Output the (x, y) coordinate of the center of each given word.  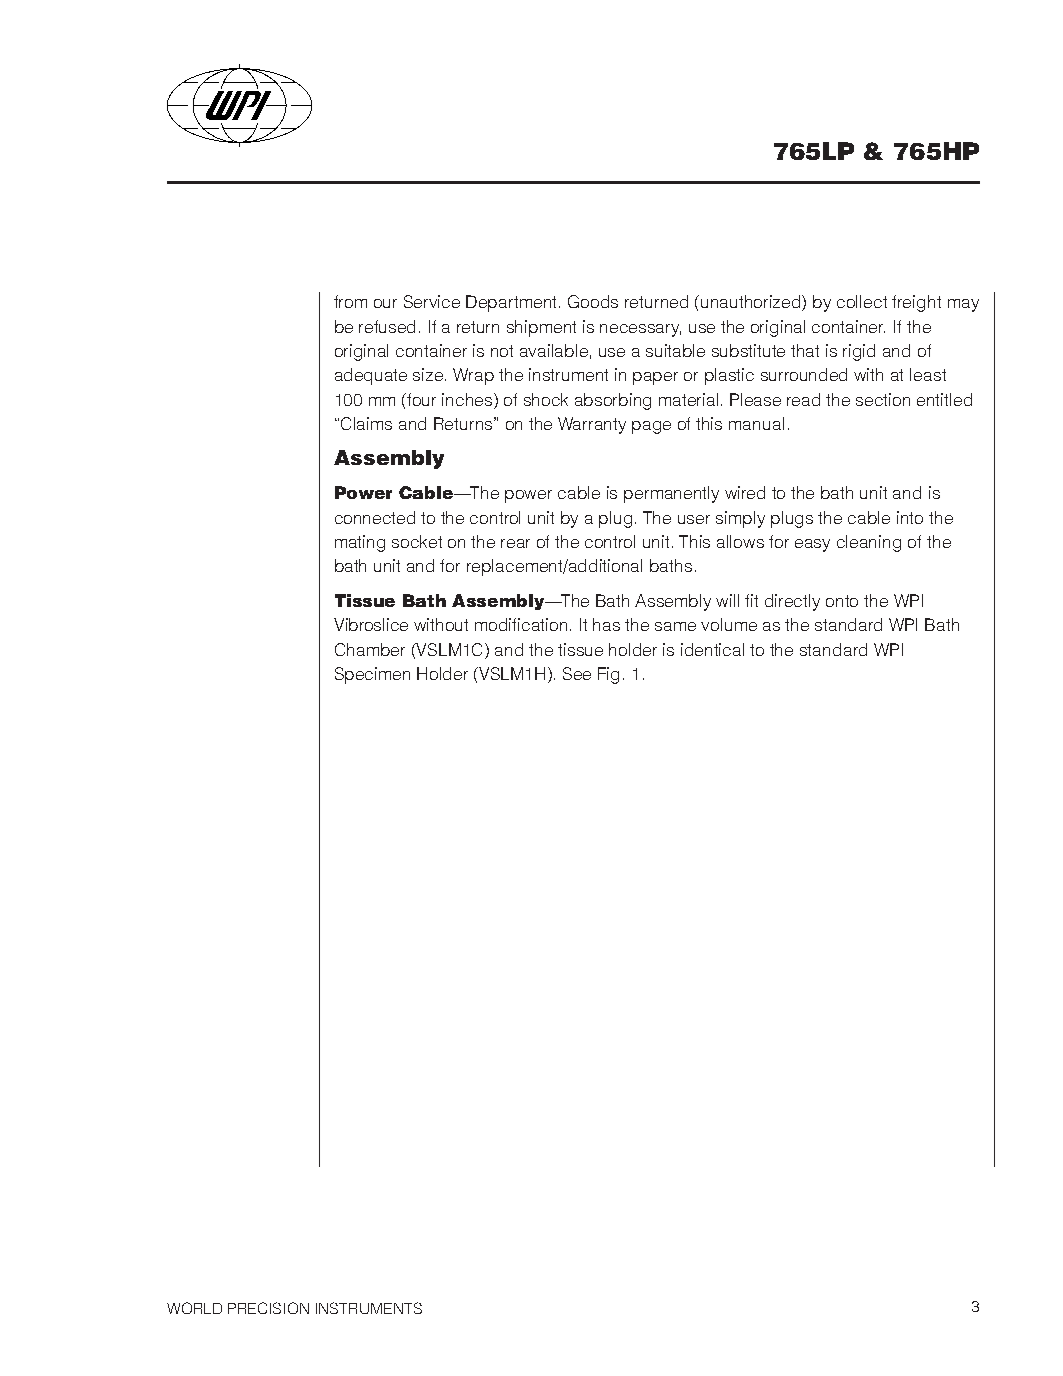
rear (515, 543)
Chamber (370, 649)
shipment (541, 328)
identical (712, 649)
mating (360, 543)
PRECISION (268, 1308)
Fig (608, 675)
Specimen (372, 675)
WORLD (194, 1308)
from (350, 301)
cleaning (869, 543)
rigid (859, 352)
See (577, 673)
